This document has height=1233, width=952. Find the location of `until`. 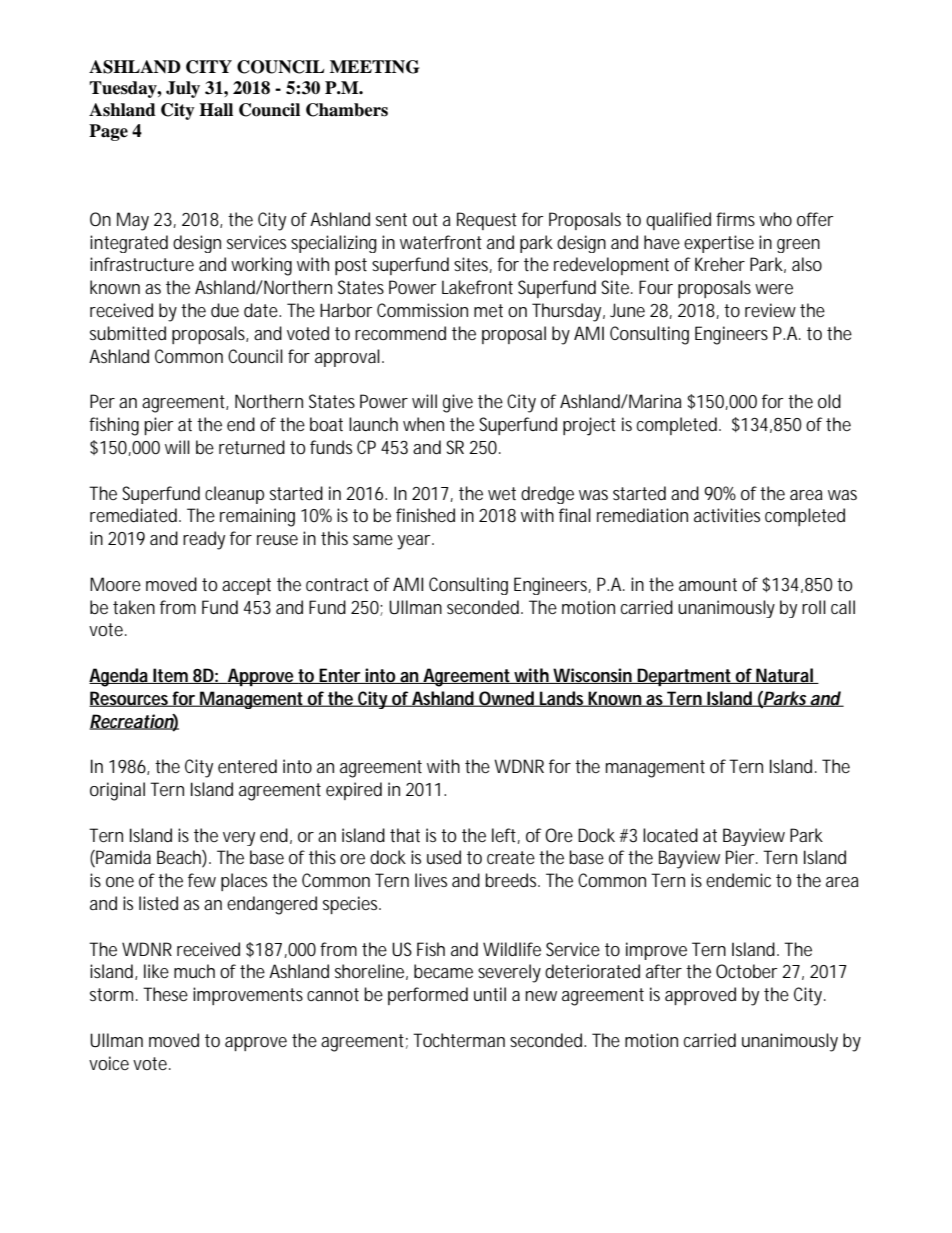

until is located at coordinates (490, 994).
